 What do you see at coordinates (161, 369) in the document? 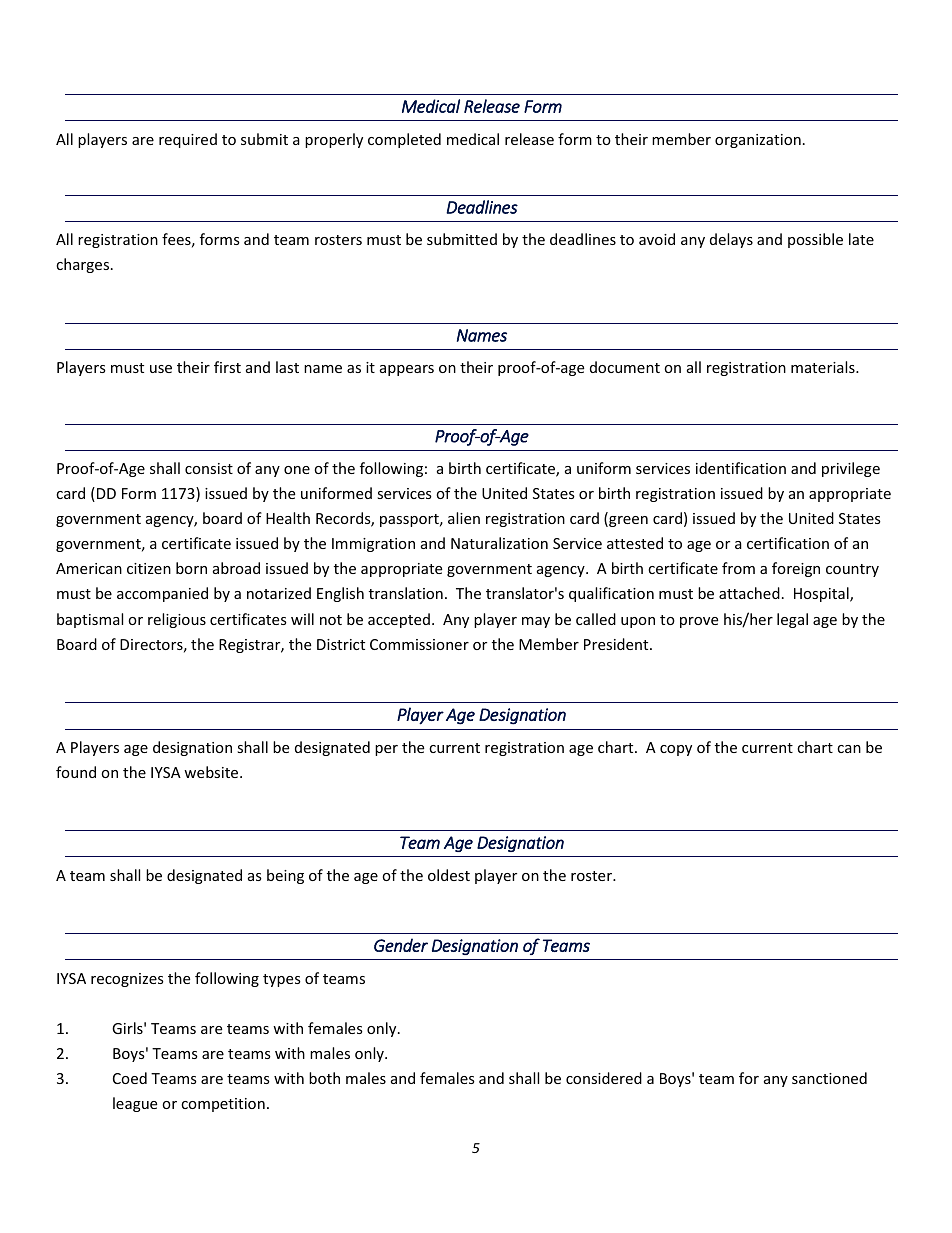
I see `use` at bounding box center [161, 369].
